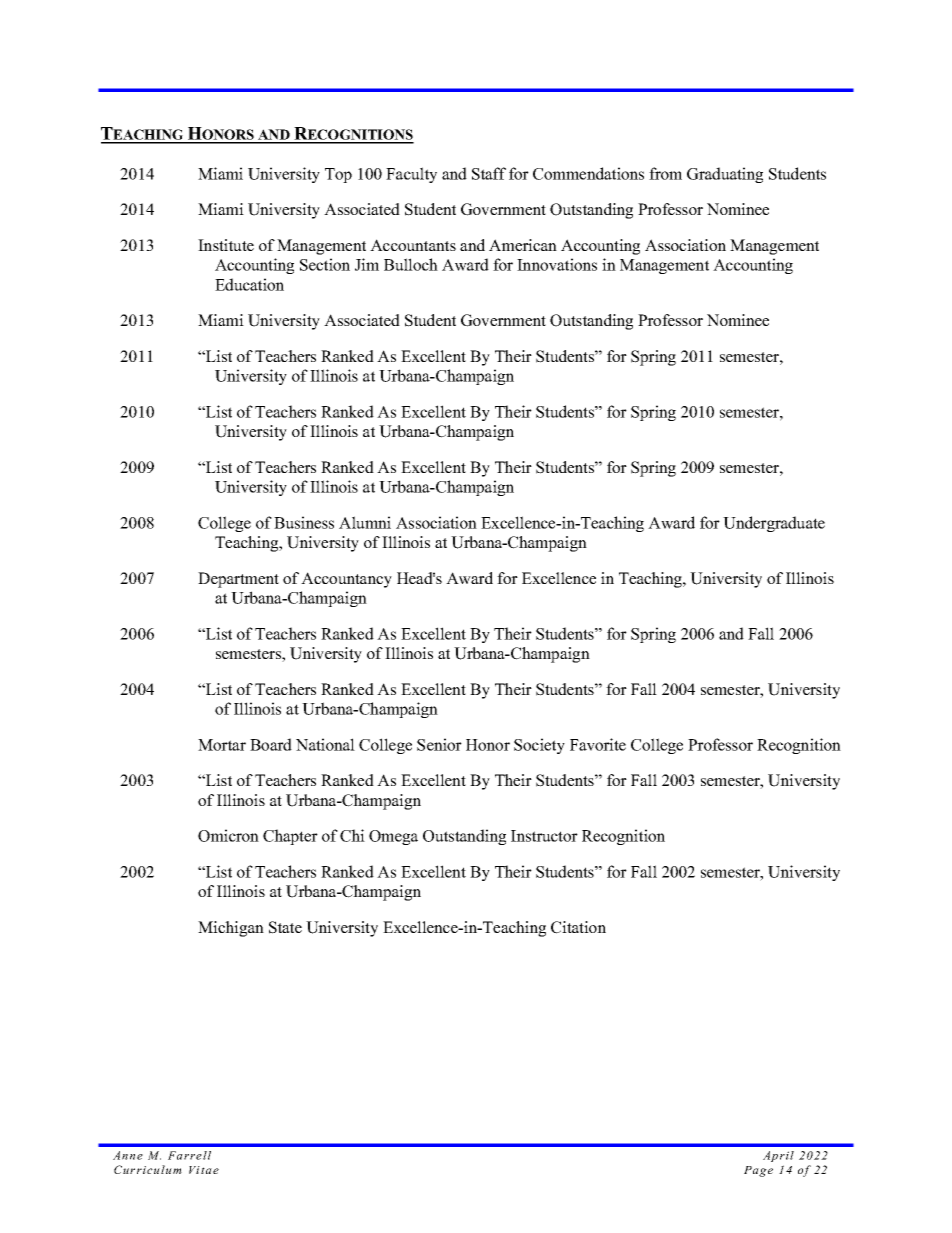 The width and height of the screenshot is (952, 1233). I want to click on Accountancy, so click(346, 580).
